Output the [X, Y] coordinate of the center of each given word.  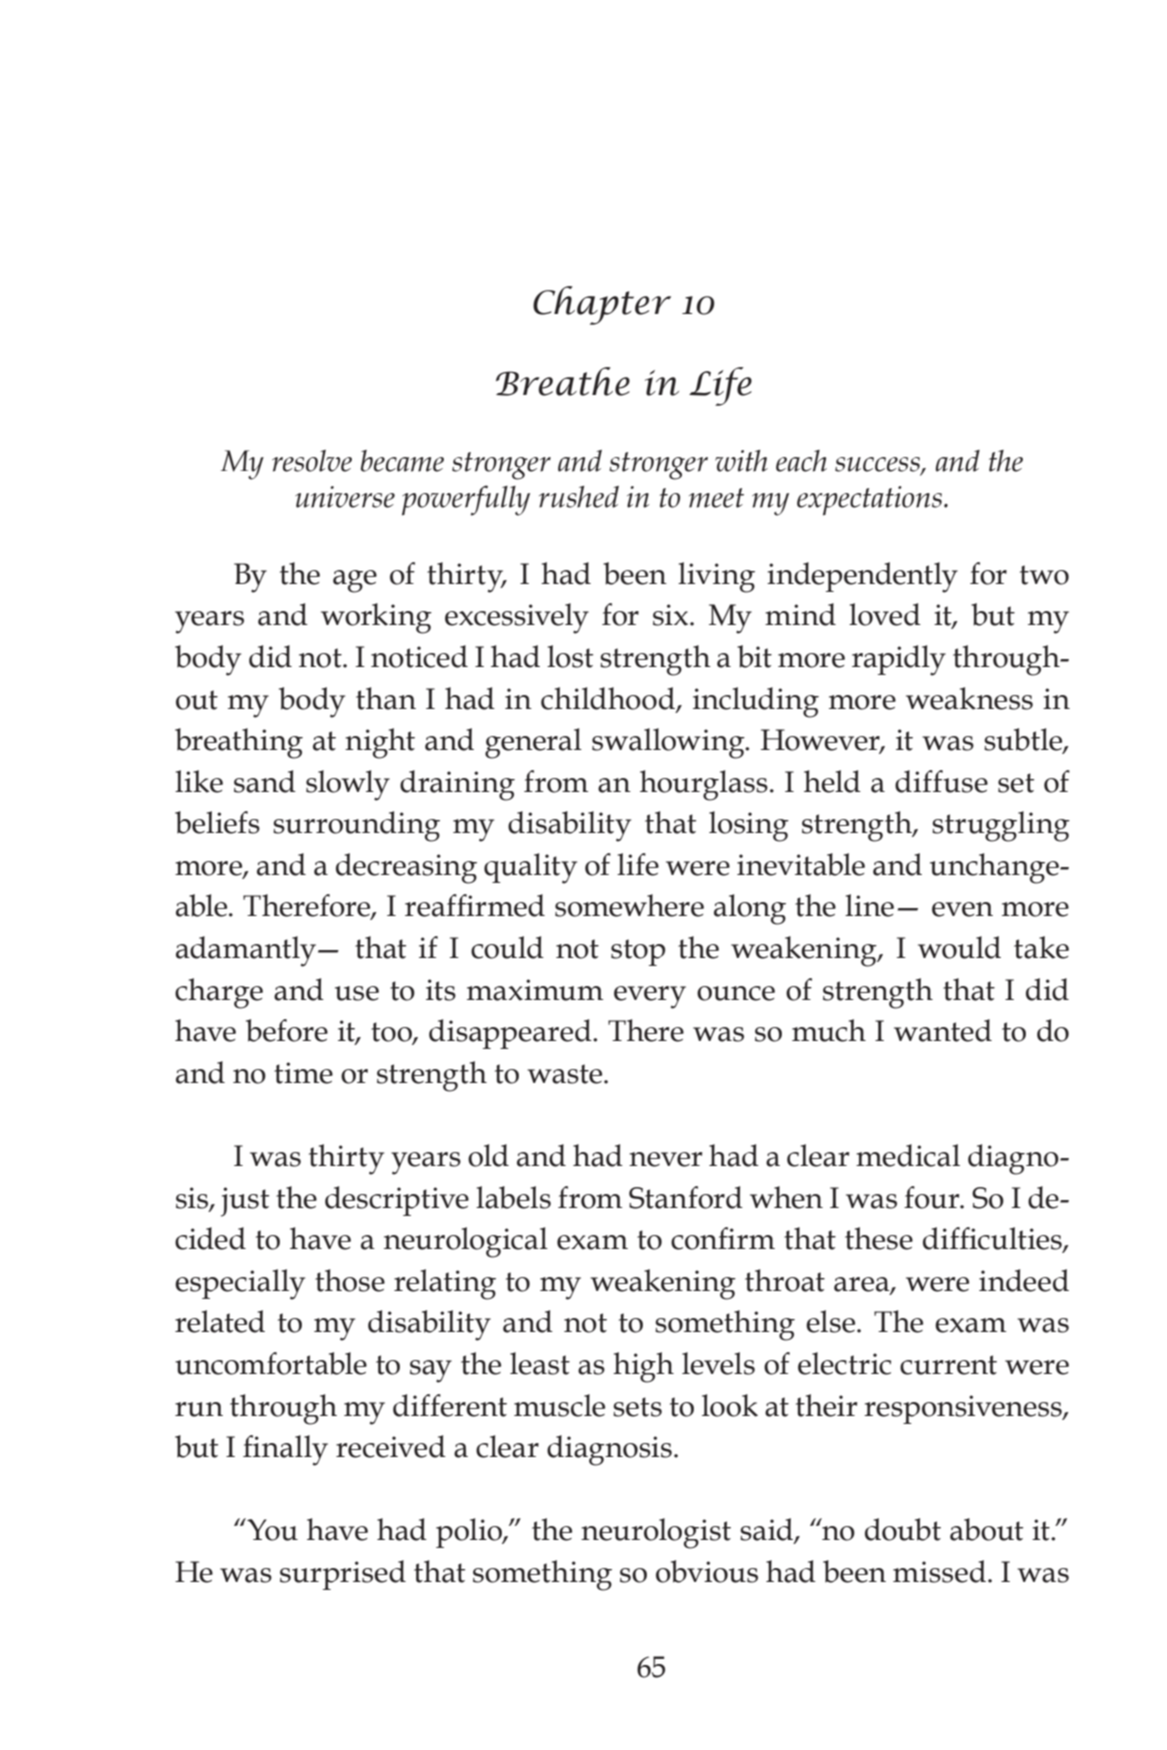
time [303, 1073]
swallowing [669, 743]
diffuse [941, 781]
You [271, 1529]
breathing [239, 743]
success [878, 465]
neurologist [656, 1533]
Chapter [602, 305]
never [665, 1159]
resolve [312, 461]
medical [908, 1155]
